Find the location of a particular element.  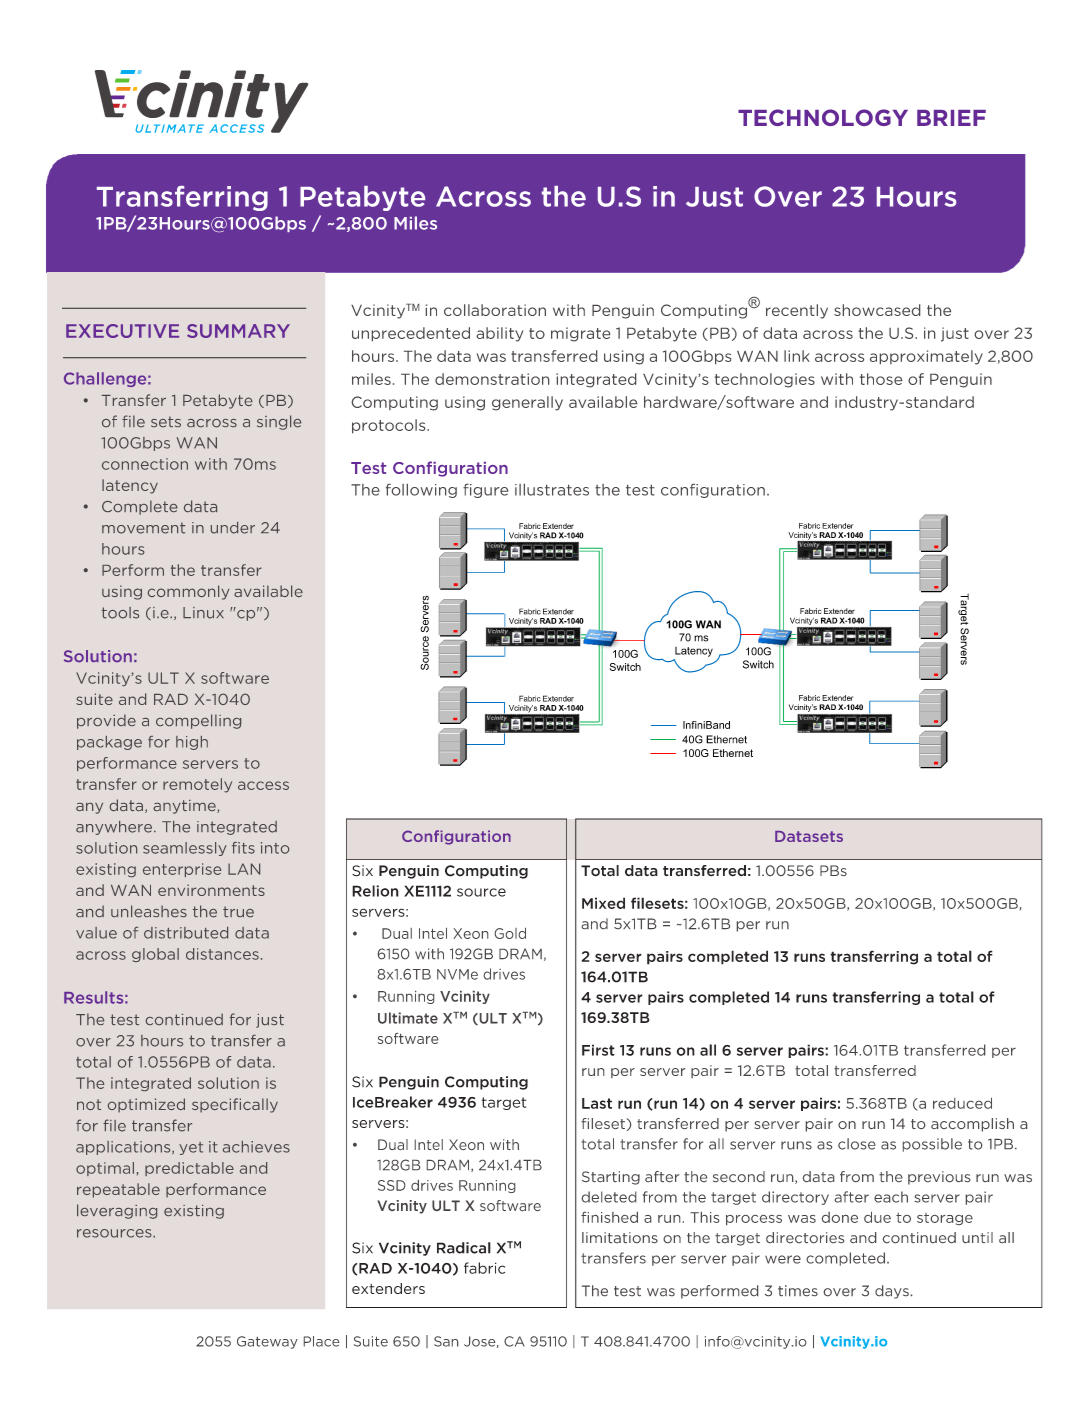

those is located at coordinates (881, 379).
